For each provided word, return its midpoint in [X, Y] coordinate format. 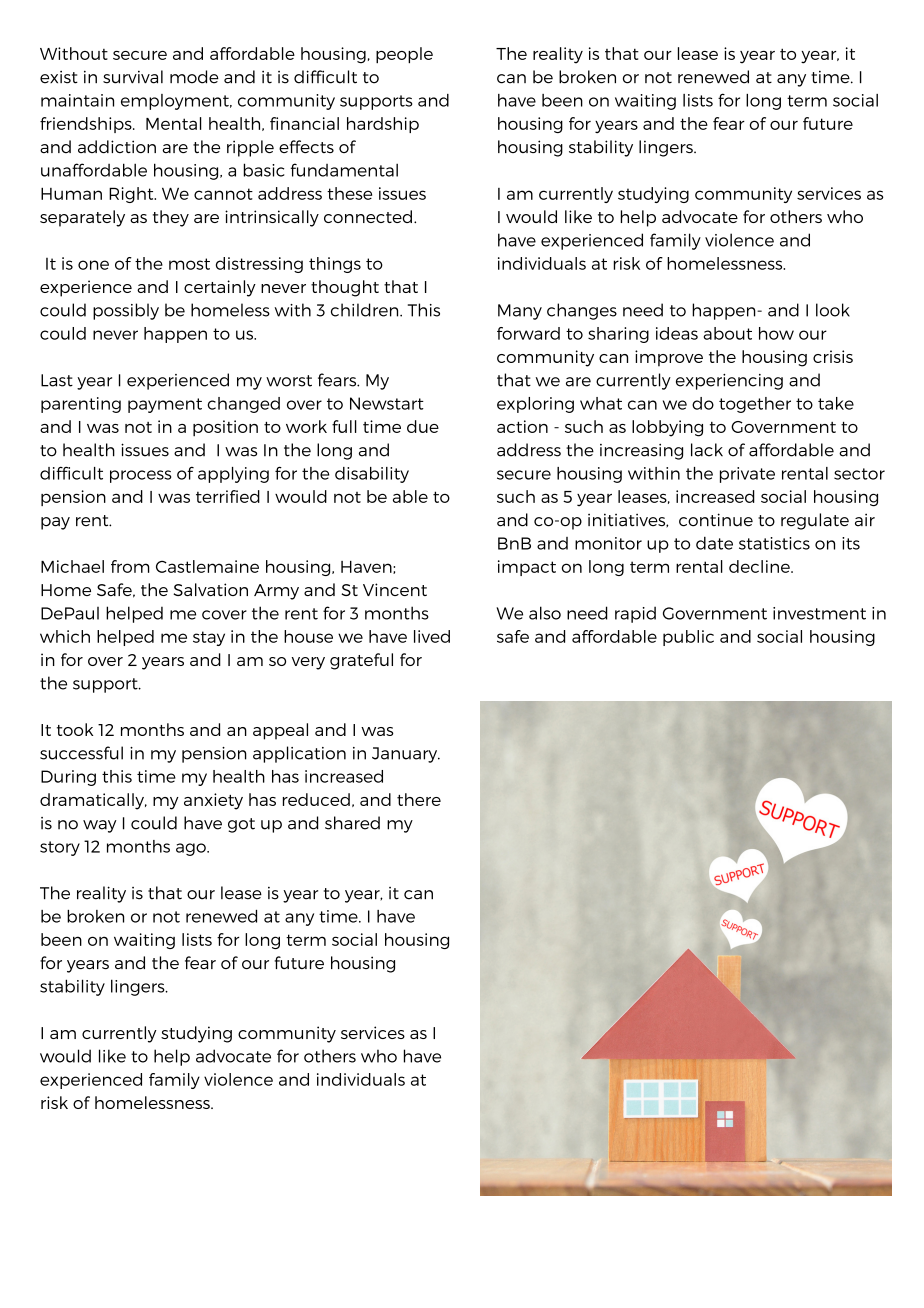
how [776, 333]
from [130, 566]
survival [133, 77]
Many [520, 312]
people [404, 55]
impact [527, 568]
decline [760, 566]
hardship [383, 125]
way [100, 826]
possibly [126, 311]
